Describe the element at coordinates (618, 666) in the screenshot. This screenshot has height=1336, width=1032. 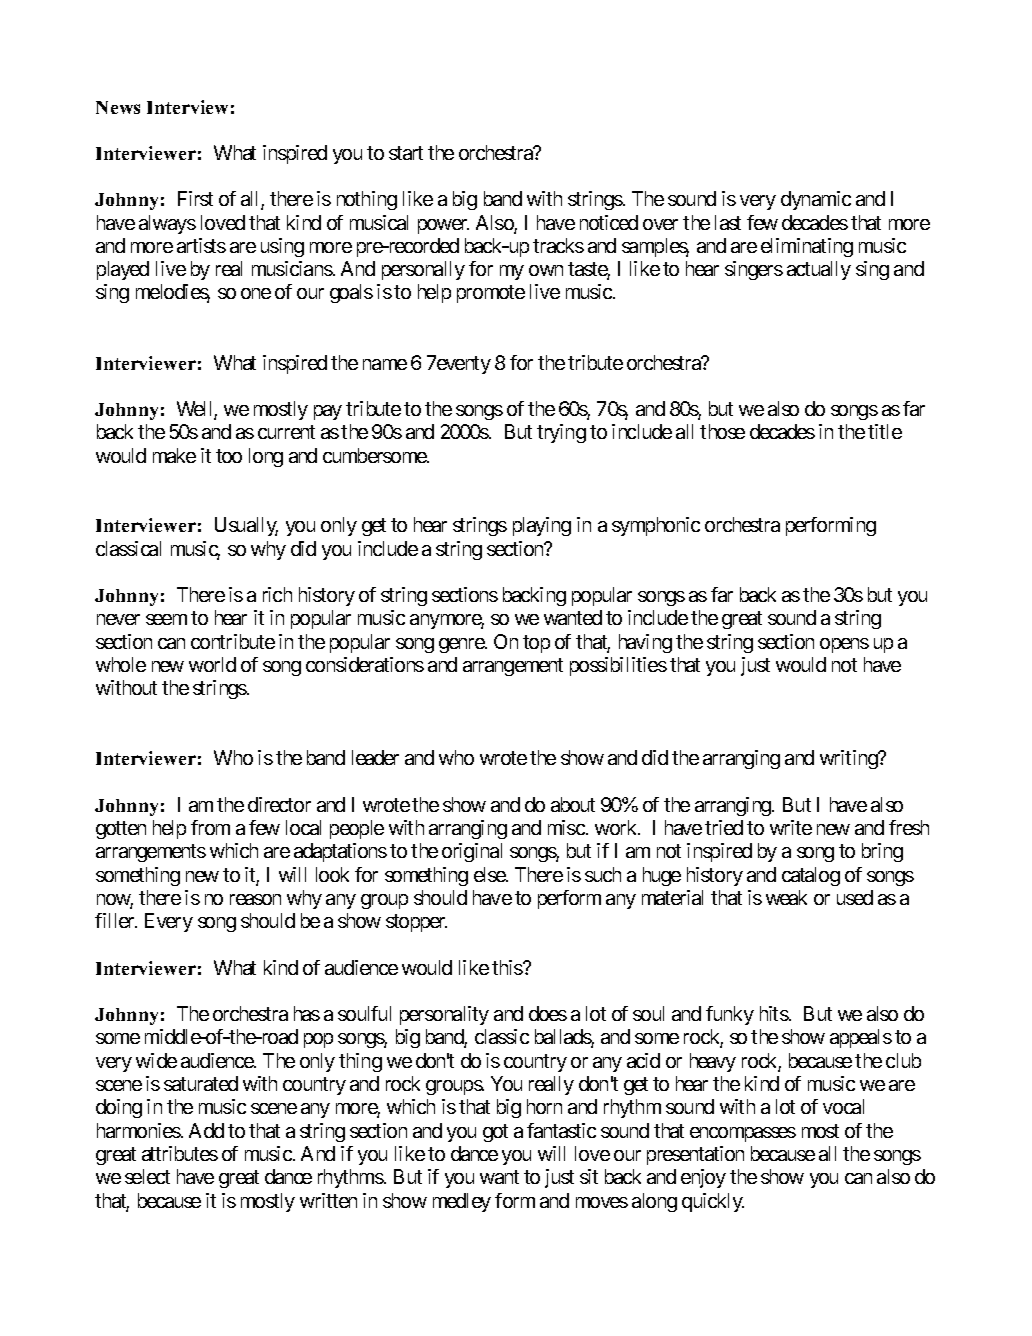
I see `possibilities` at that location.
